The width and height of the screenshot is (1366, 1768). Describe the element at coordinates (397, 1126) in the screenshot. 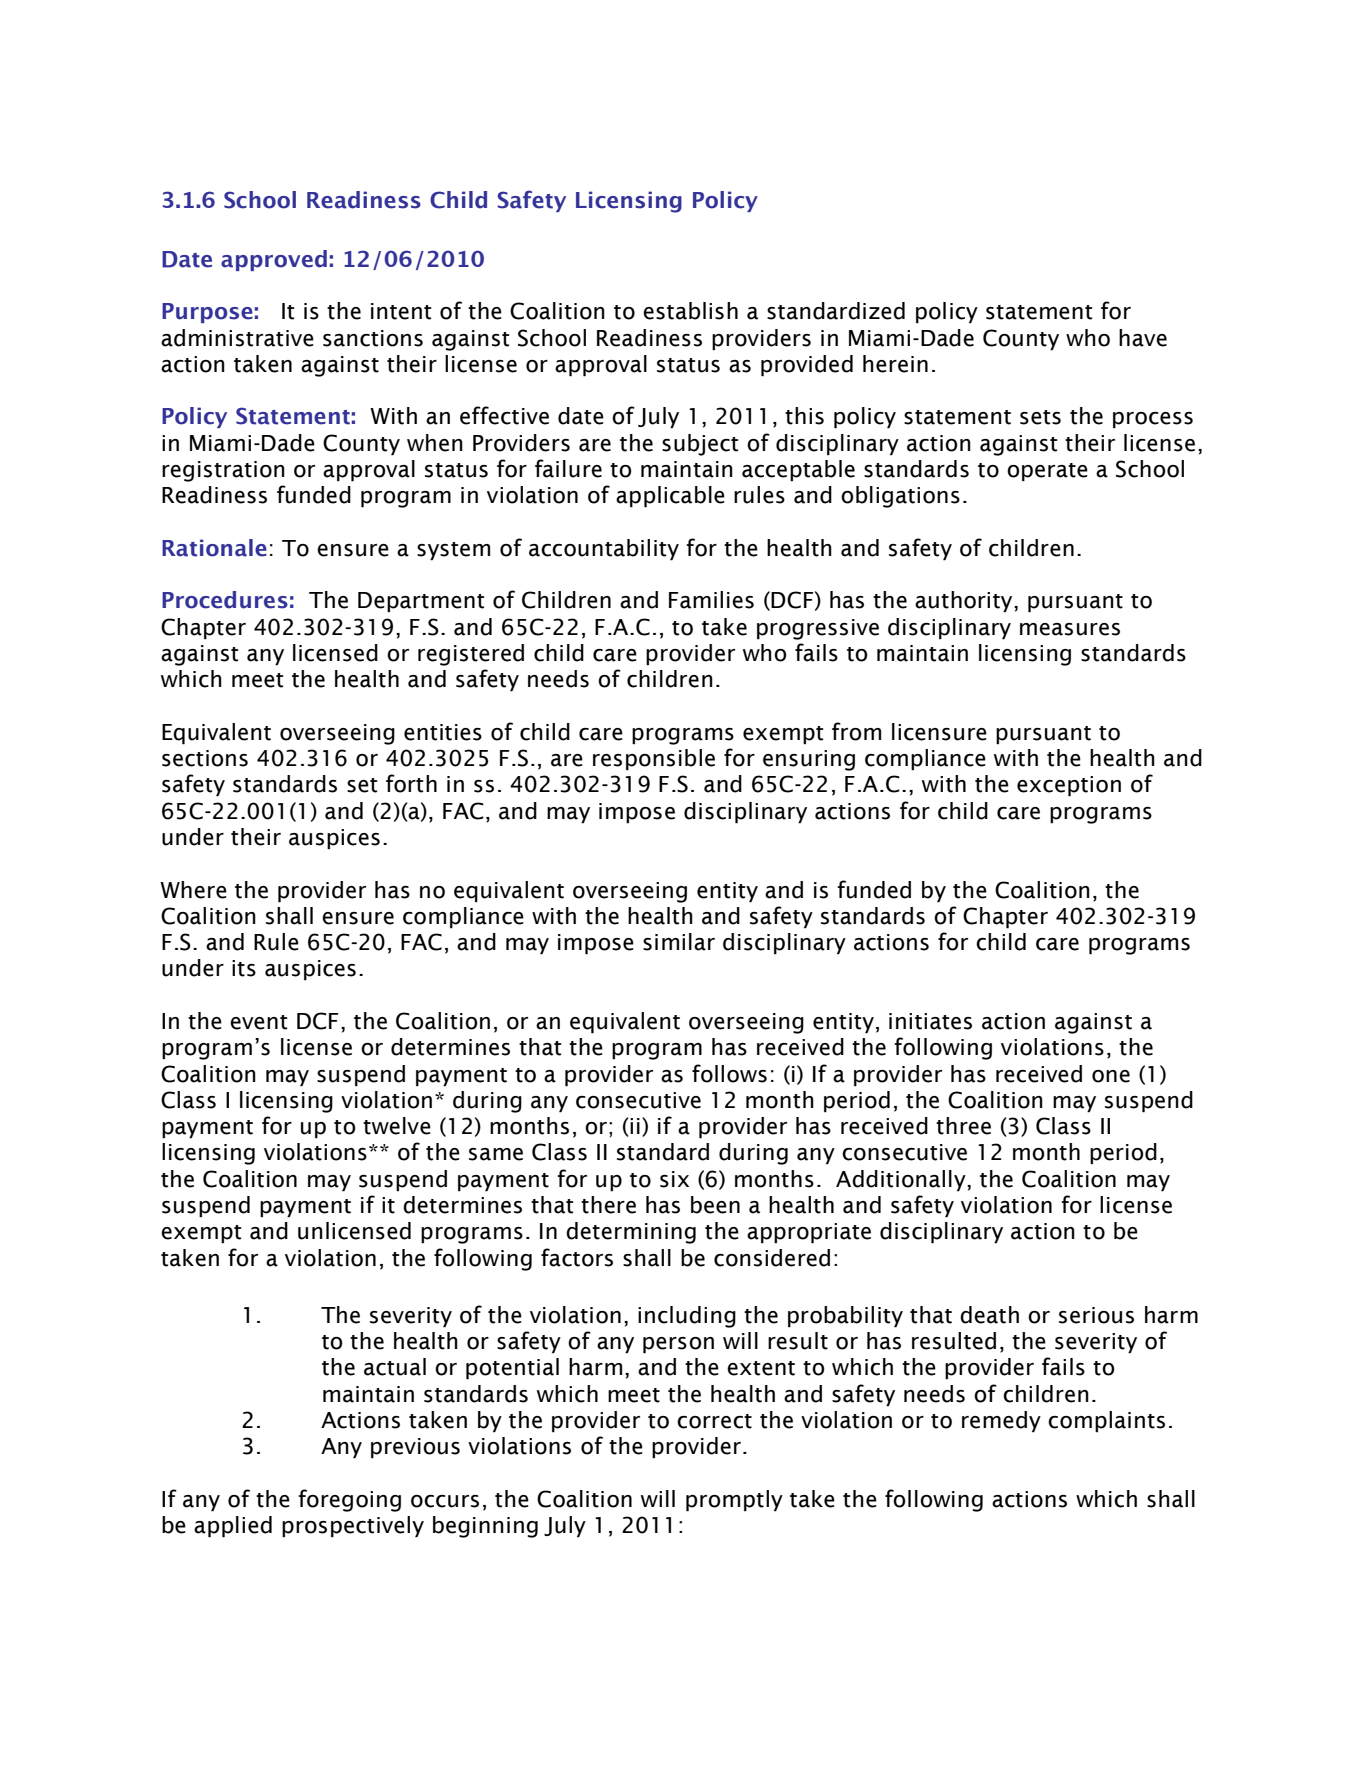

I see `twelve` at that location.
